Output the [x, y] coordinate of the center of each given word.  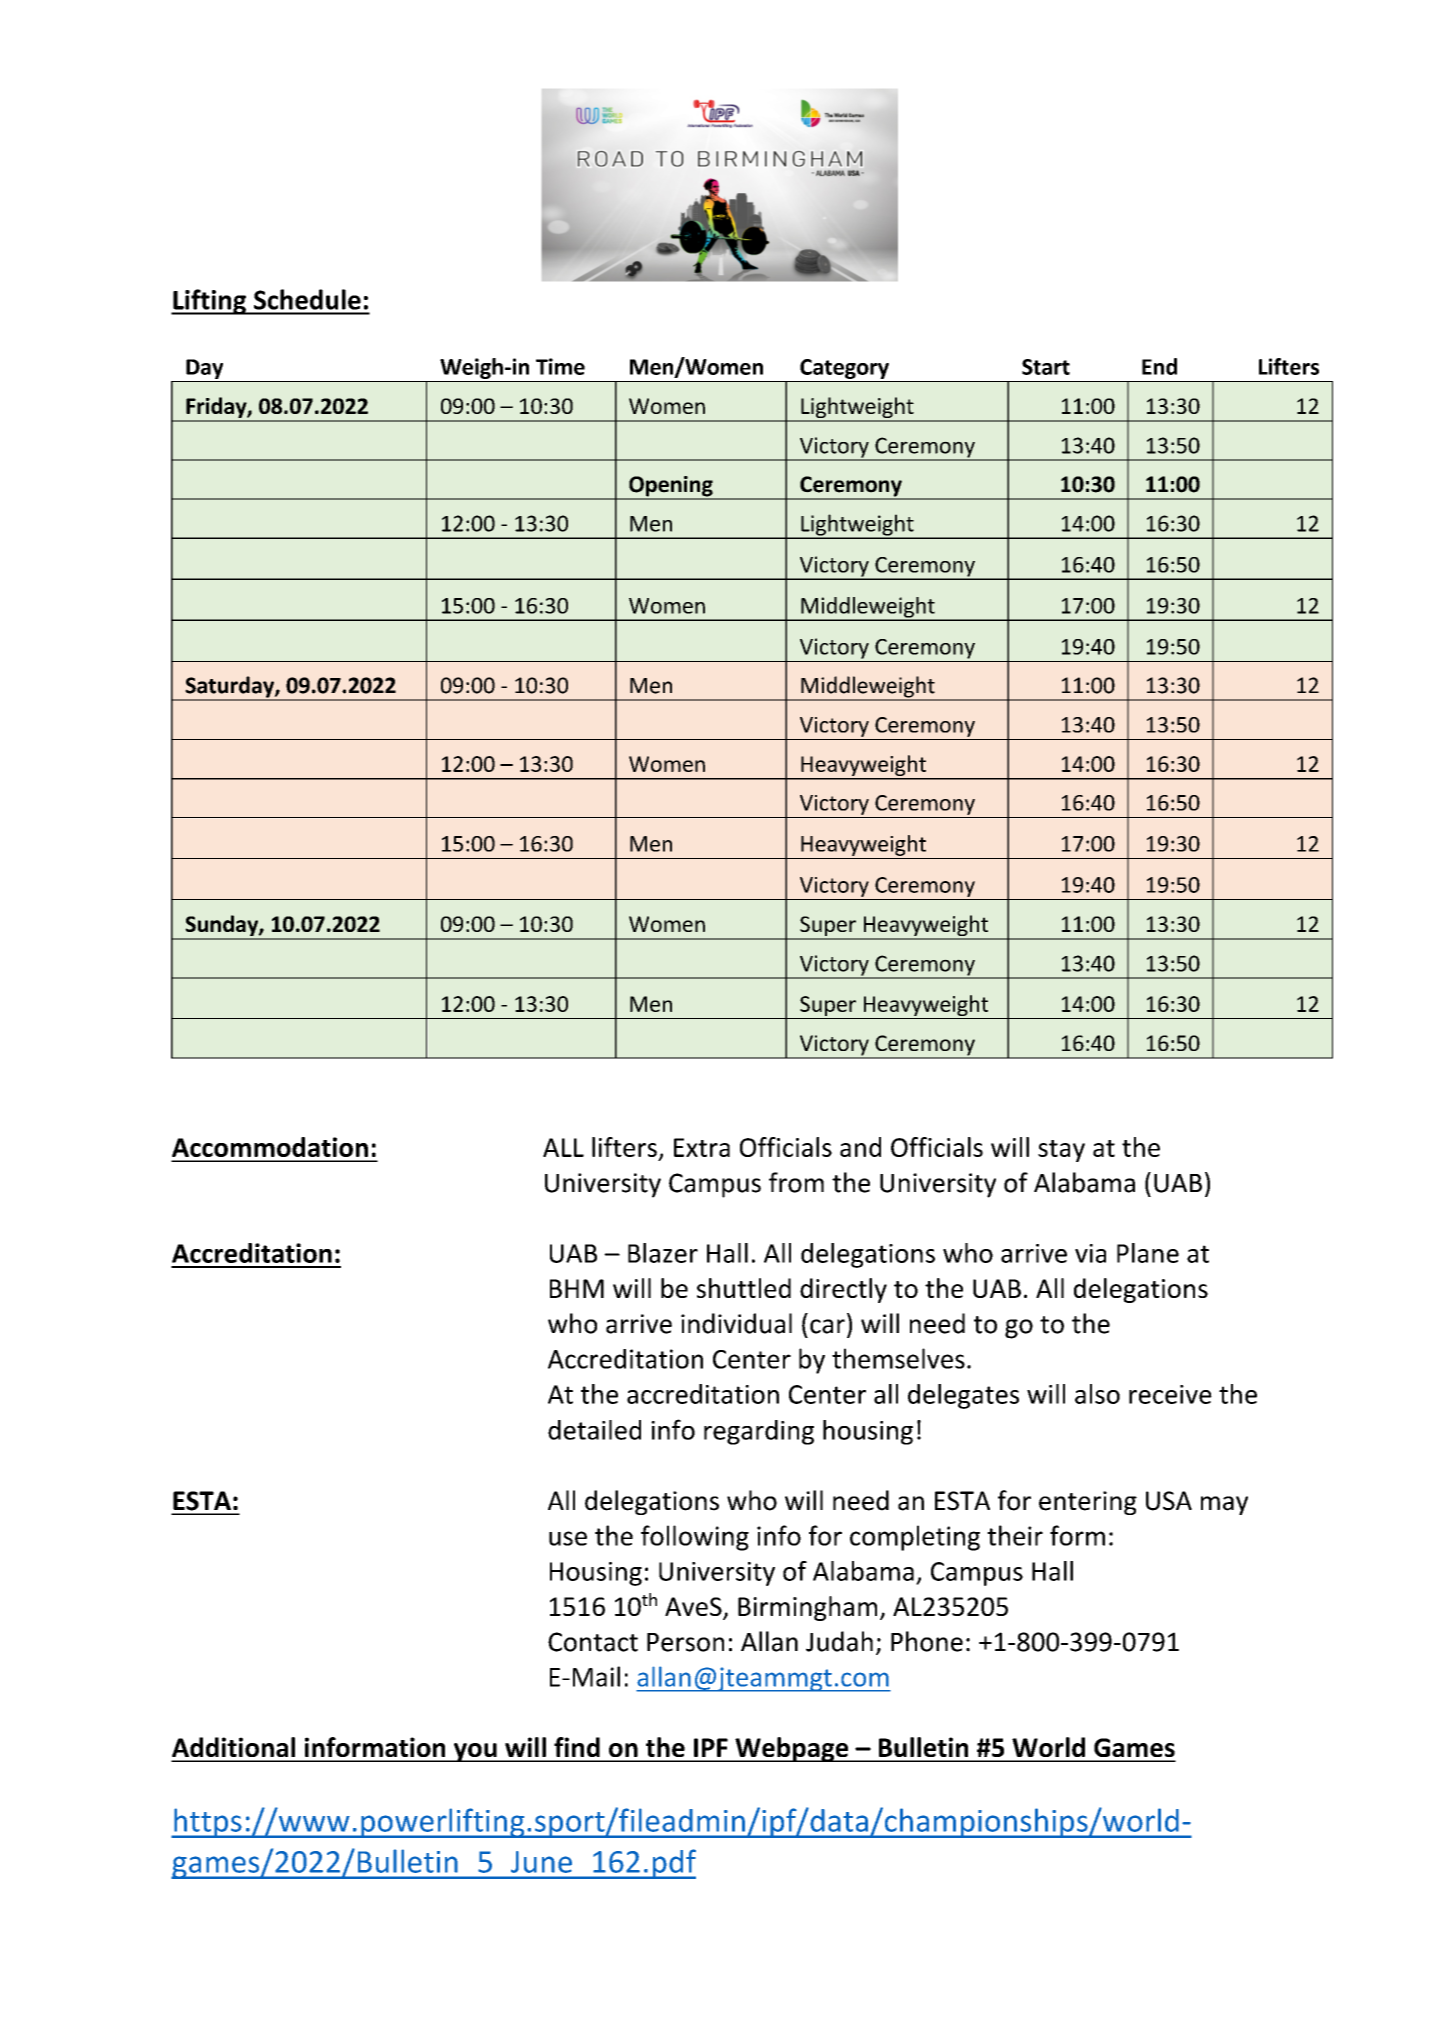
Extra [702, 1147]
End [1159, 366]
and [860, 1147]
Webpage [792, 1749]
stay [1061, 1151]
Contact [593, 1642]
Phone [927, 1641]
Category [844, 369]
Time [560, 366]
